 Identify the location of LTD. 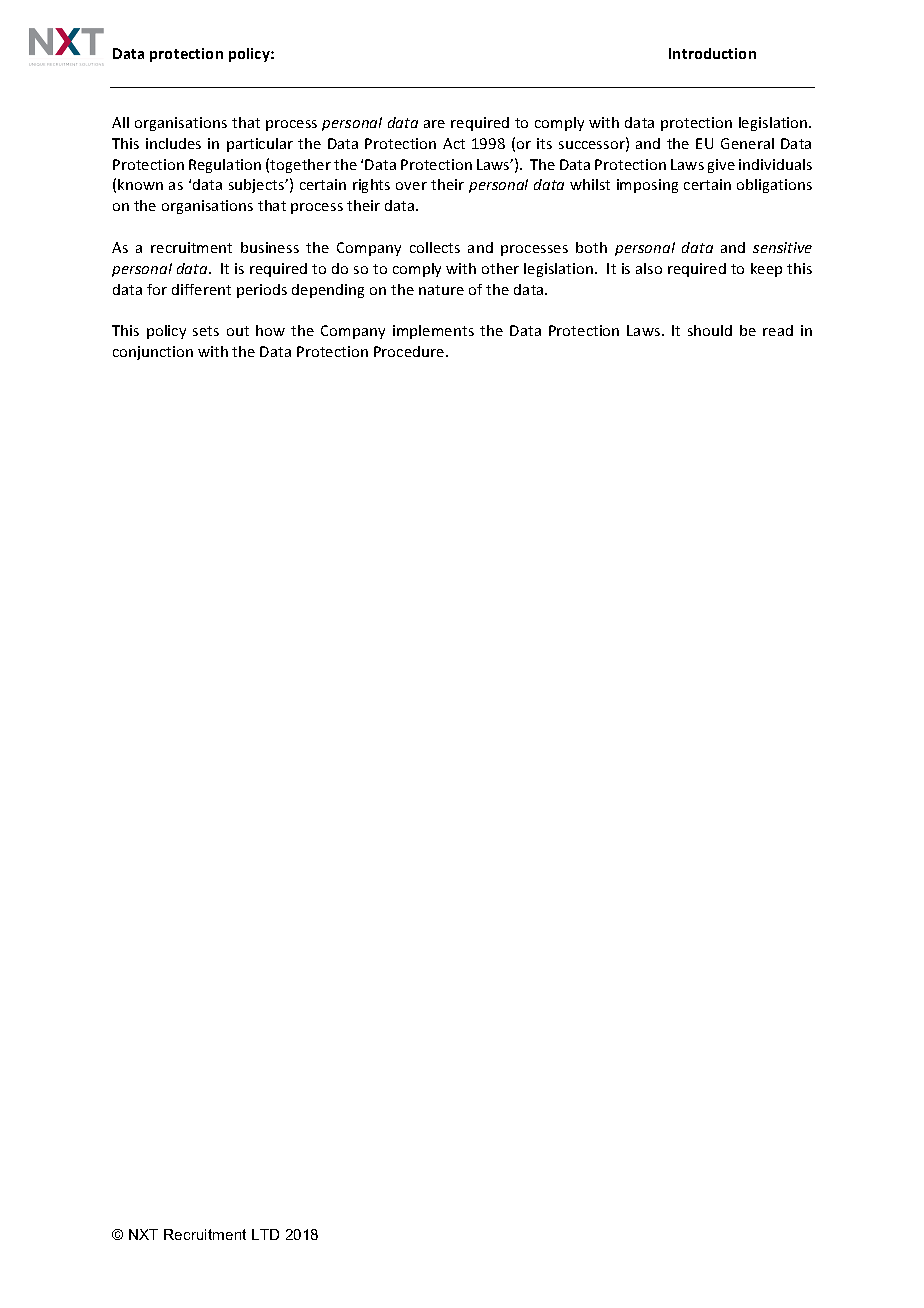
(265, 1234).
